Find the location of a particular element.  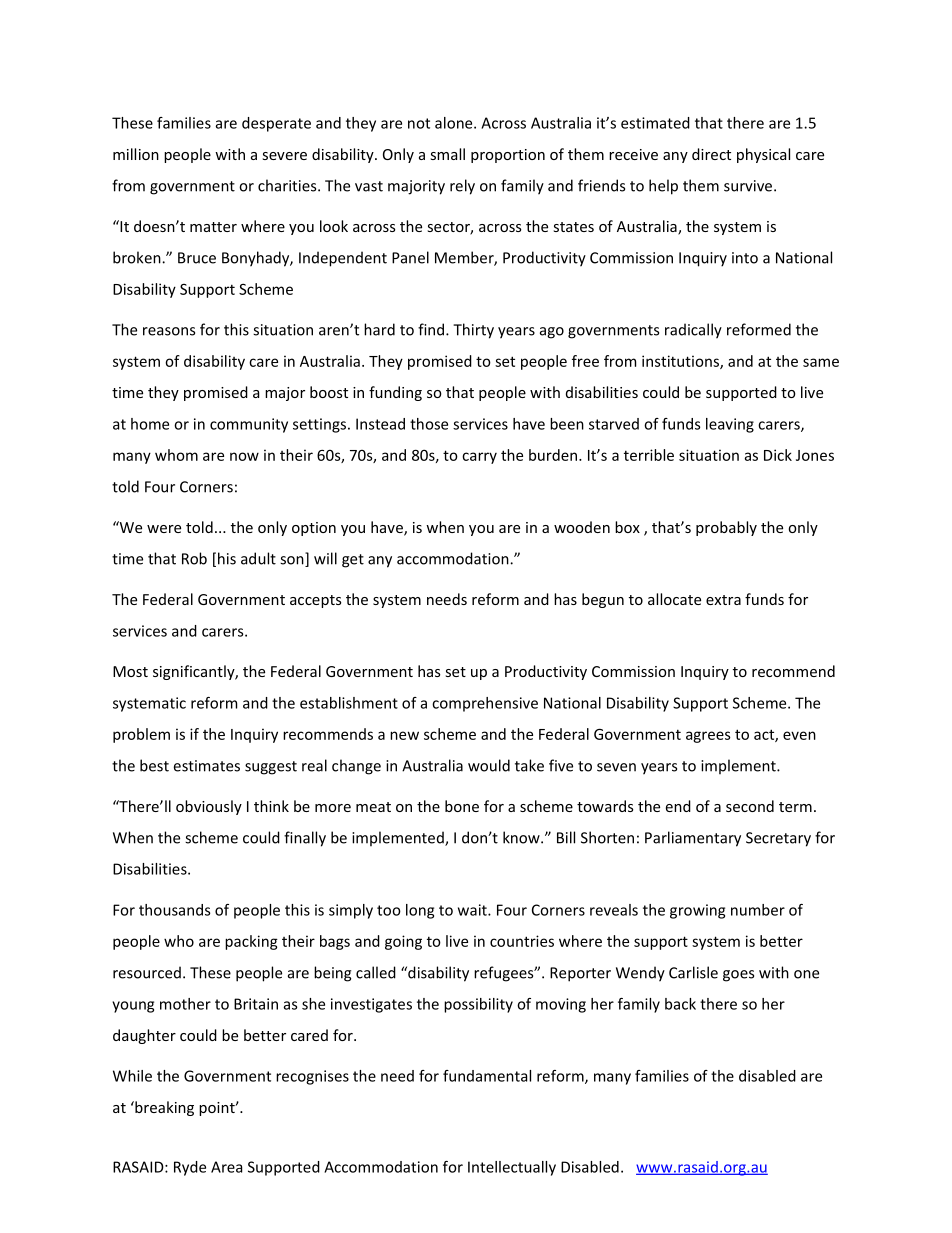

severe is located at coordinates (285, 156).
